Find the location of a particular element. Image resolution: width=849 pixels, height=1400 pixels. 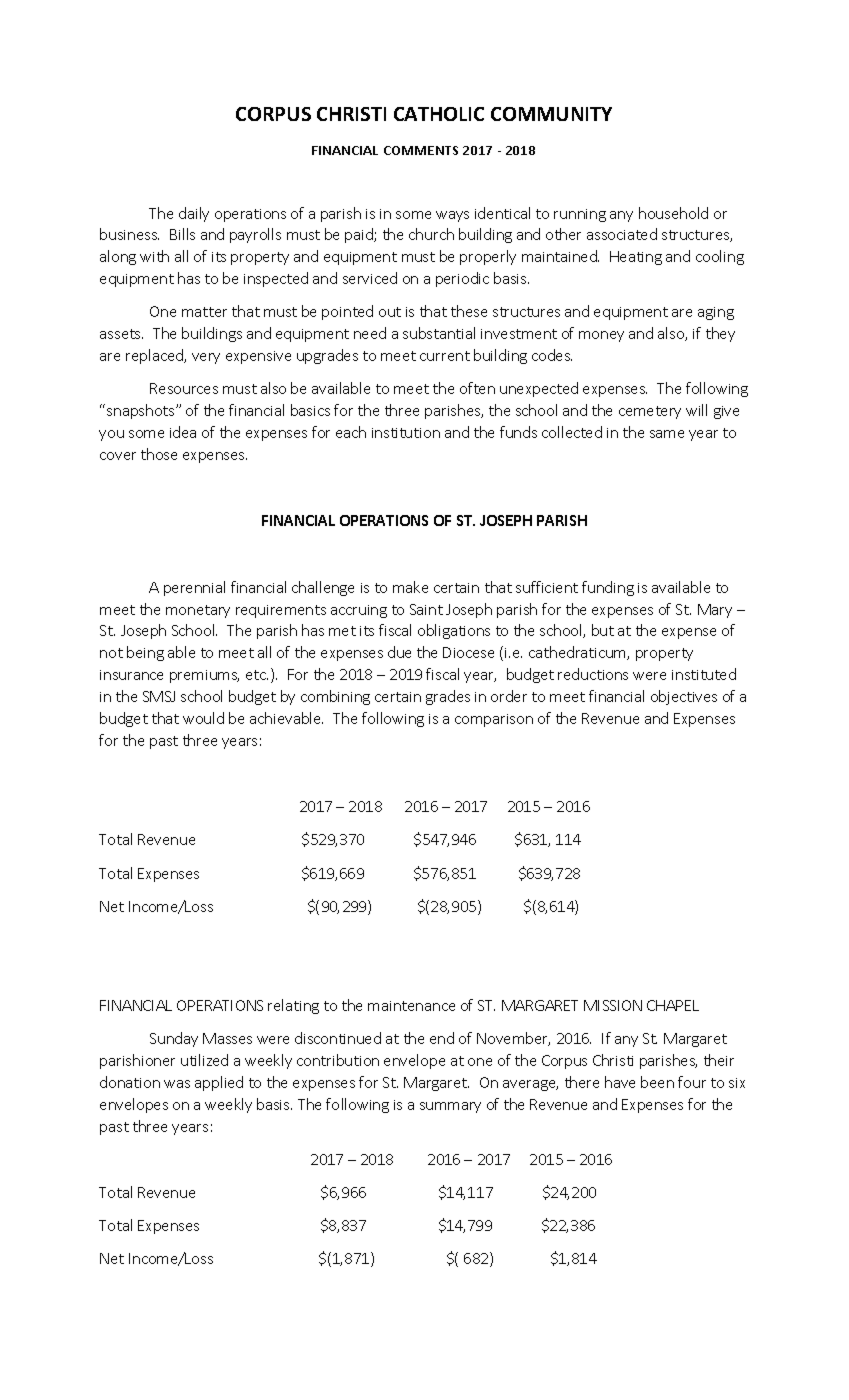

utilized is located at coordinates (204, 1060).
